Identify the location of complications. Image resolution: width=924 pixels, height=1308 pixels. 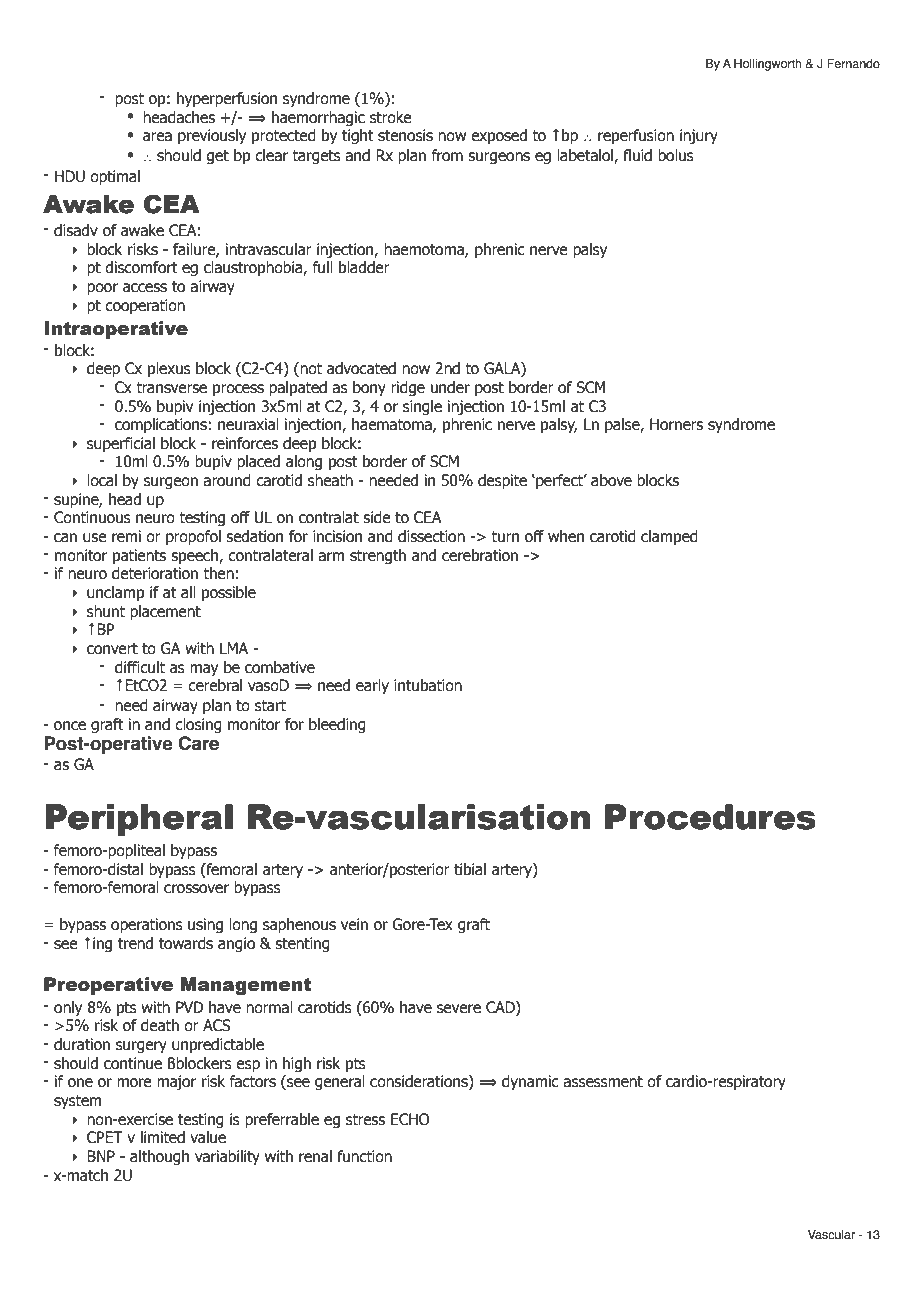
(162, 425).
